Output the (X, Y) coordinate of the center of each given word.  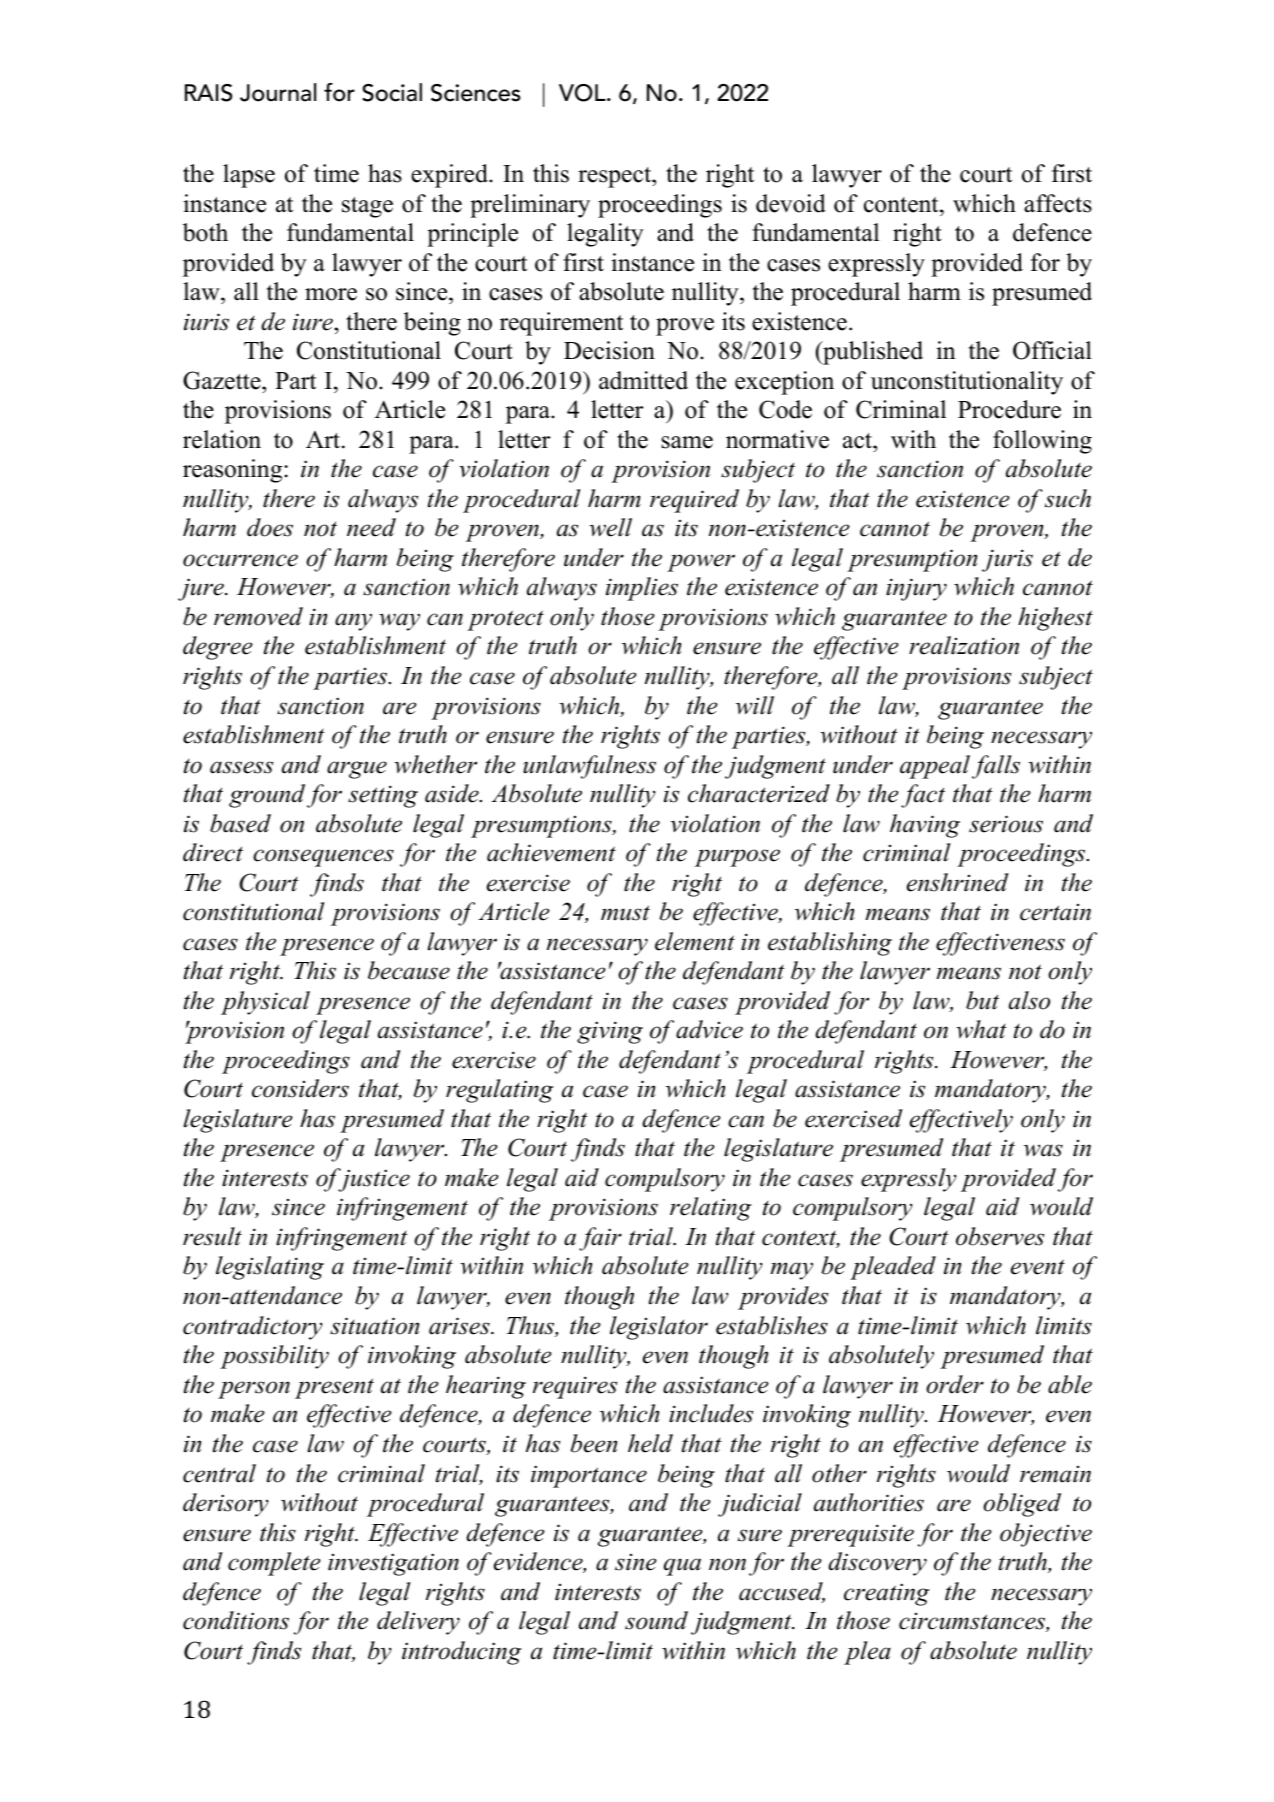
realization (964, 645)
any (353, 622)
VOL (583, 93)
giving (610, 1032)
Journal (278, 92)
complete (274, 1564)
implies (642, 589)
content (902, 205)
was (1043, 1150)
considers (300, 1088)
